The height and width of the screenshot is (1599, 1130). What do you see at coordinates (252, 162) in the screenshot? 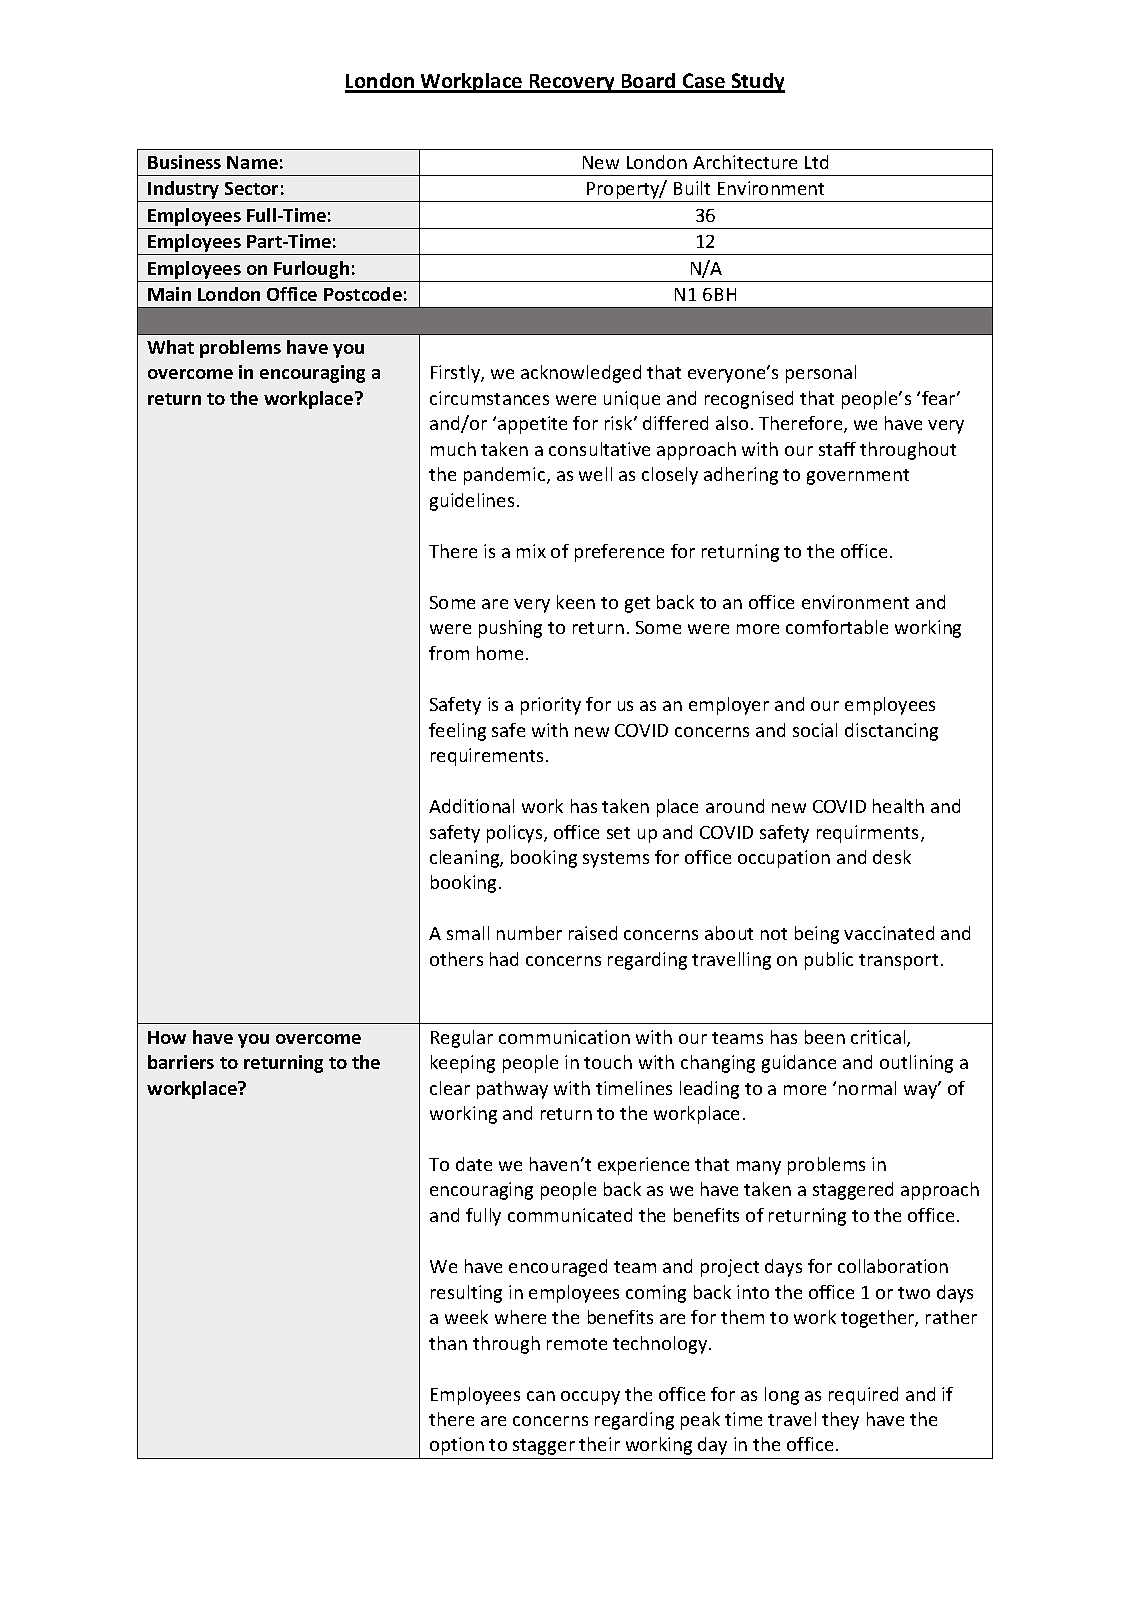
I see `Name` at bounding box center [252, 162].
